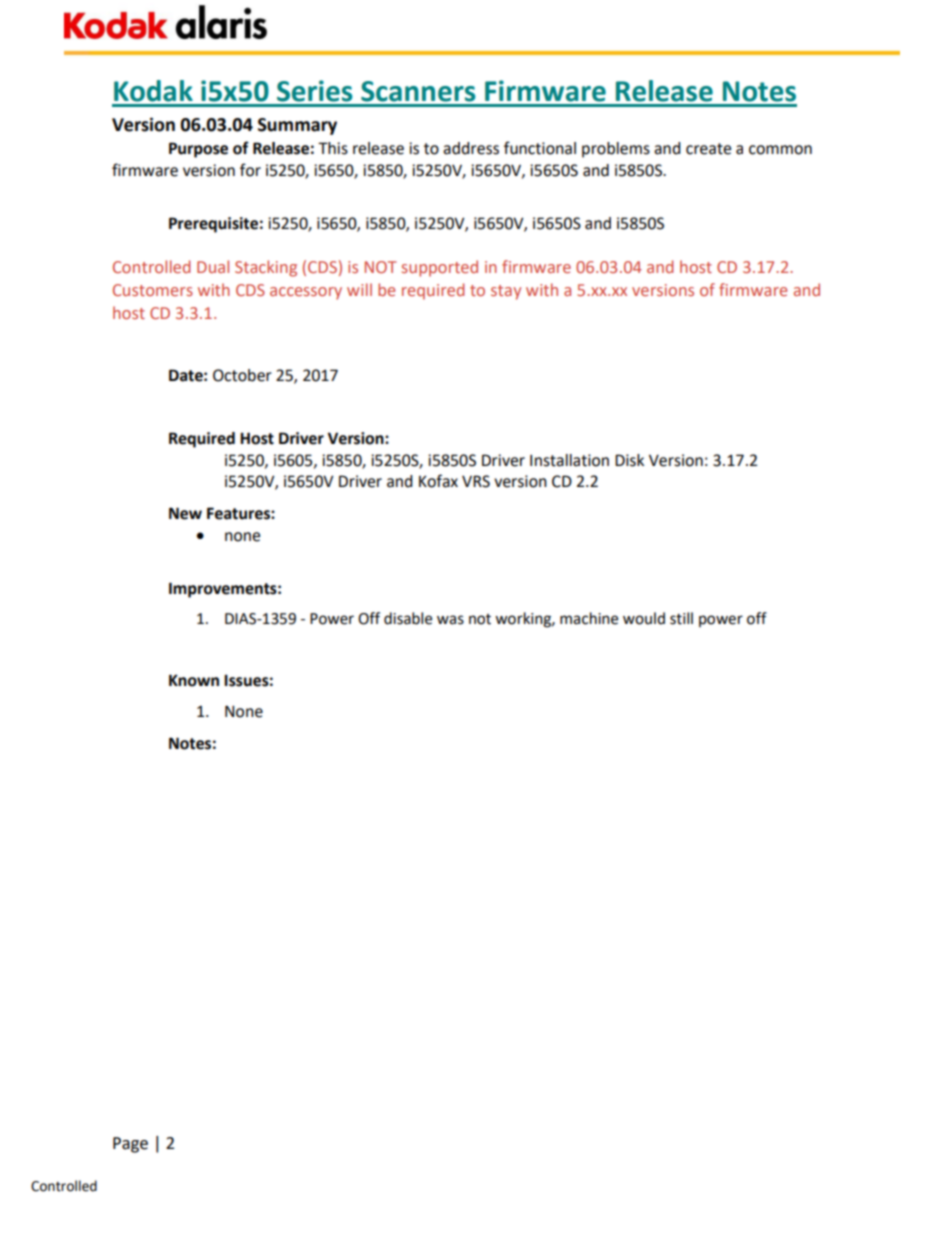 This image has width=952, height=1233. I want to click on was, so click(450, 620).
